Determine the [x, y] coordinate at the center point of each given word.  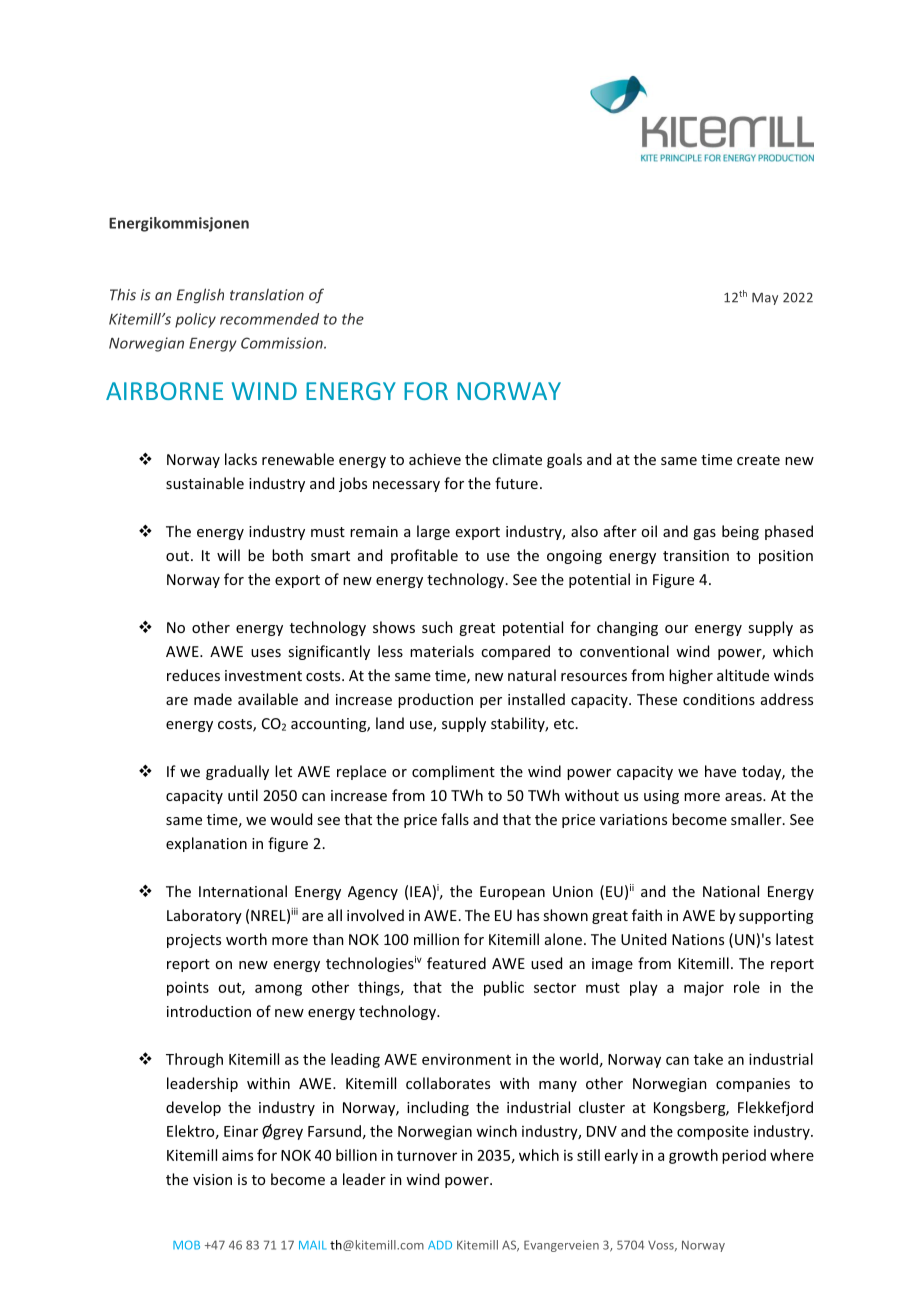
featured [456, 963]
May [765, 299]
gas [704, 534]
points [188, 988]
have [720, 771]
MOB [186, 1245]
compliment [453, 772]
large [433, 532]
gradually [237, 772]
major [704, 988]
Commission [283, 343]
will [228, 555]
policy [195, 320]
